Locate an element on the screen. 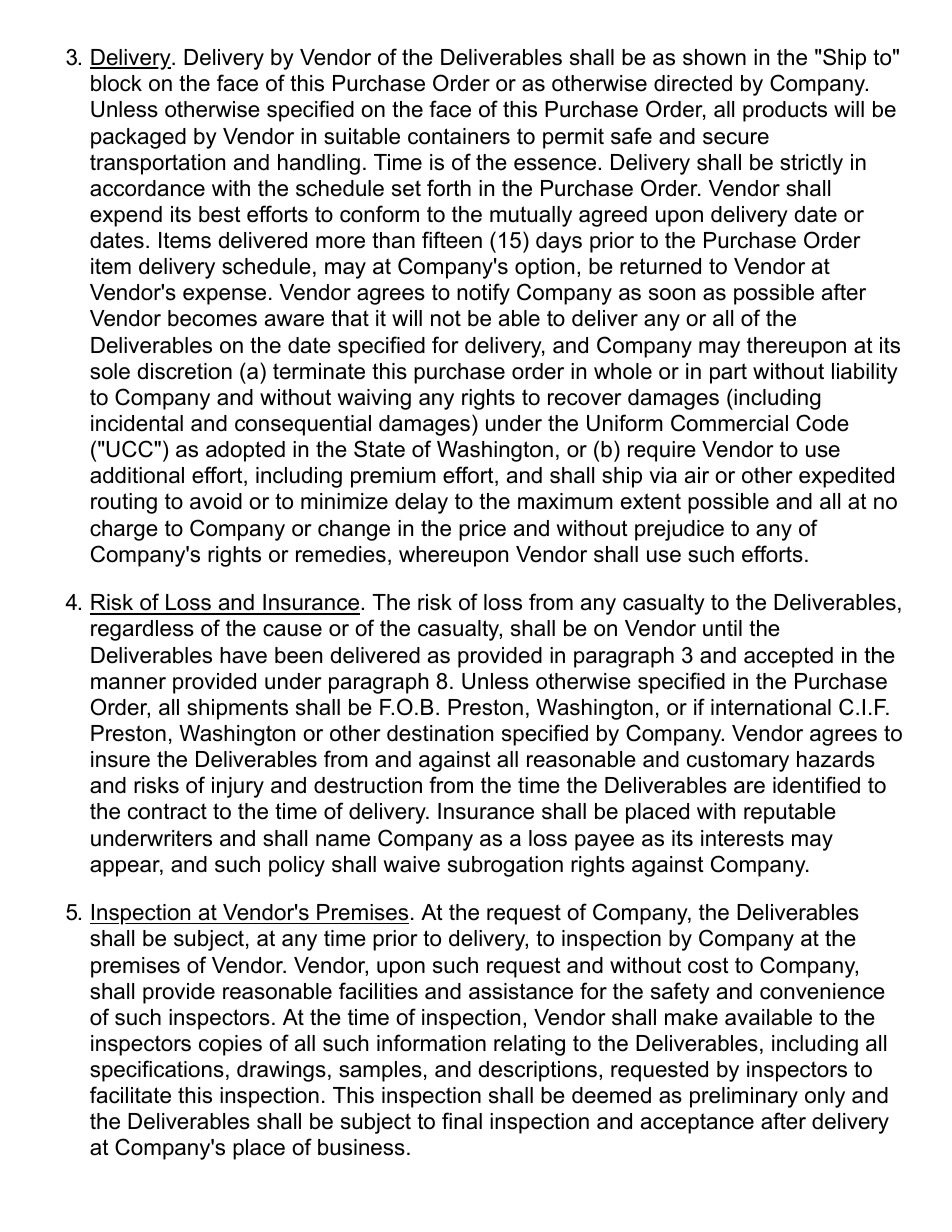  final is located at coordinates (462, 1121).
